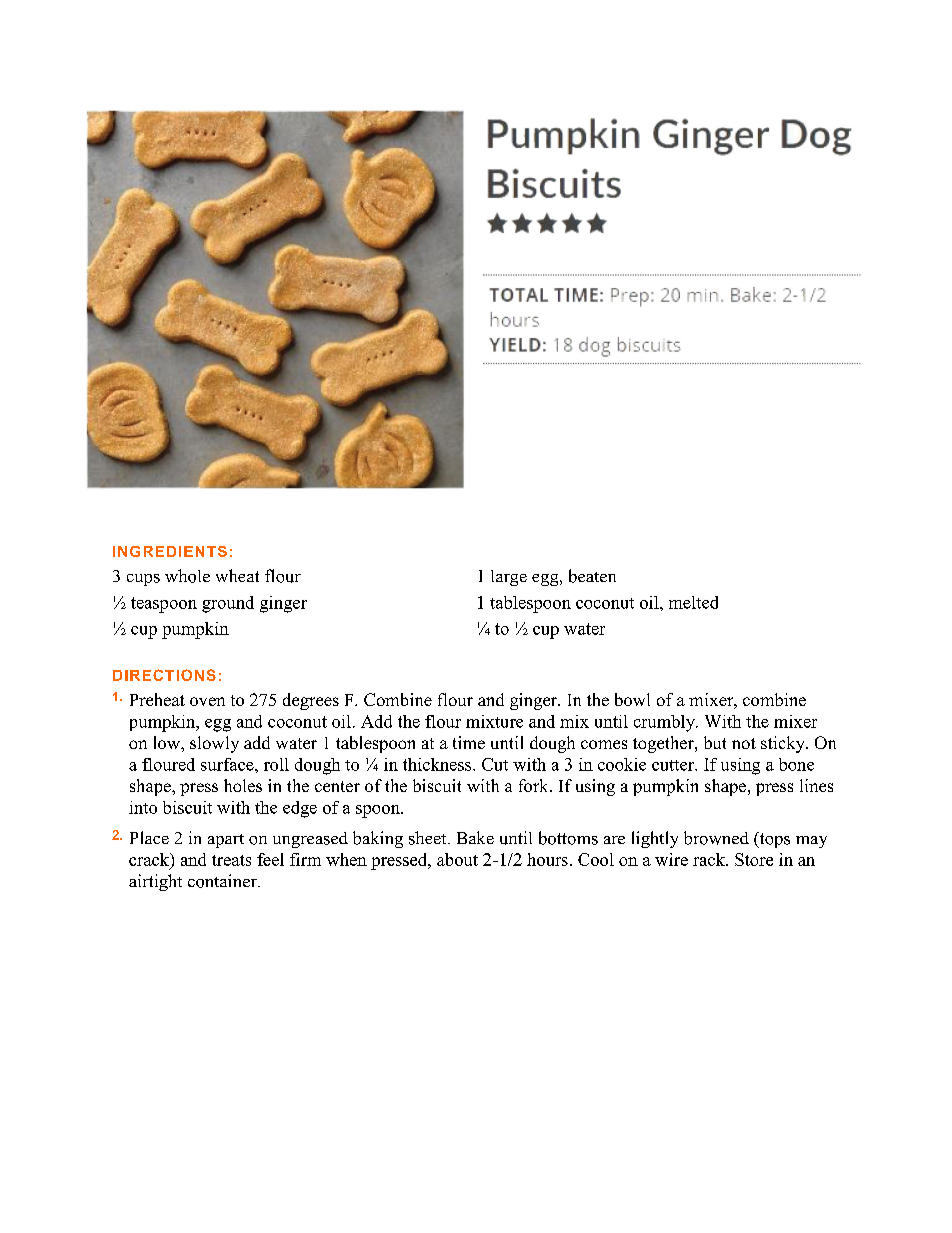  Describe the element at coordinates (223, 881) in the screenshot. I see `container` at that location.
